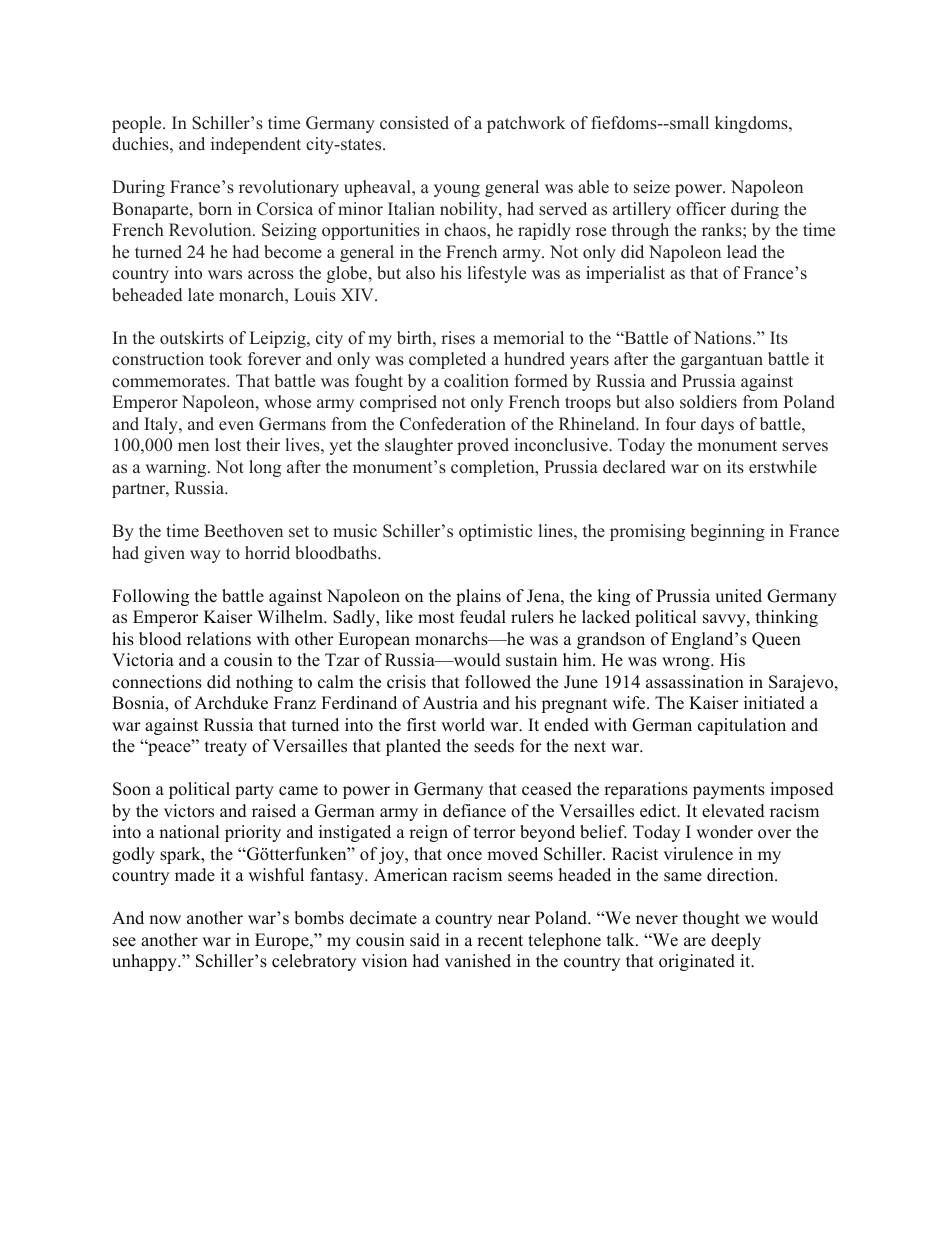 This screenshot has width=952, height=1233. I want to click on party, so click(254, 791).
